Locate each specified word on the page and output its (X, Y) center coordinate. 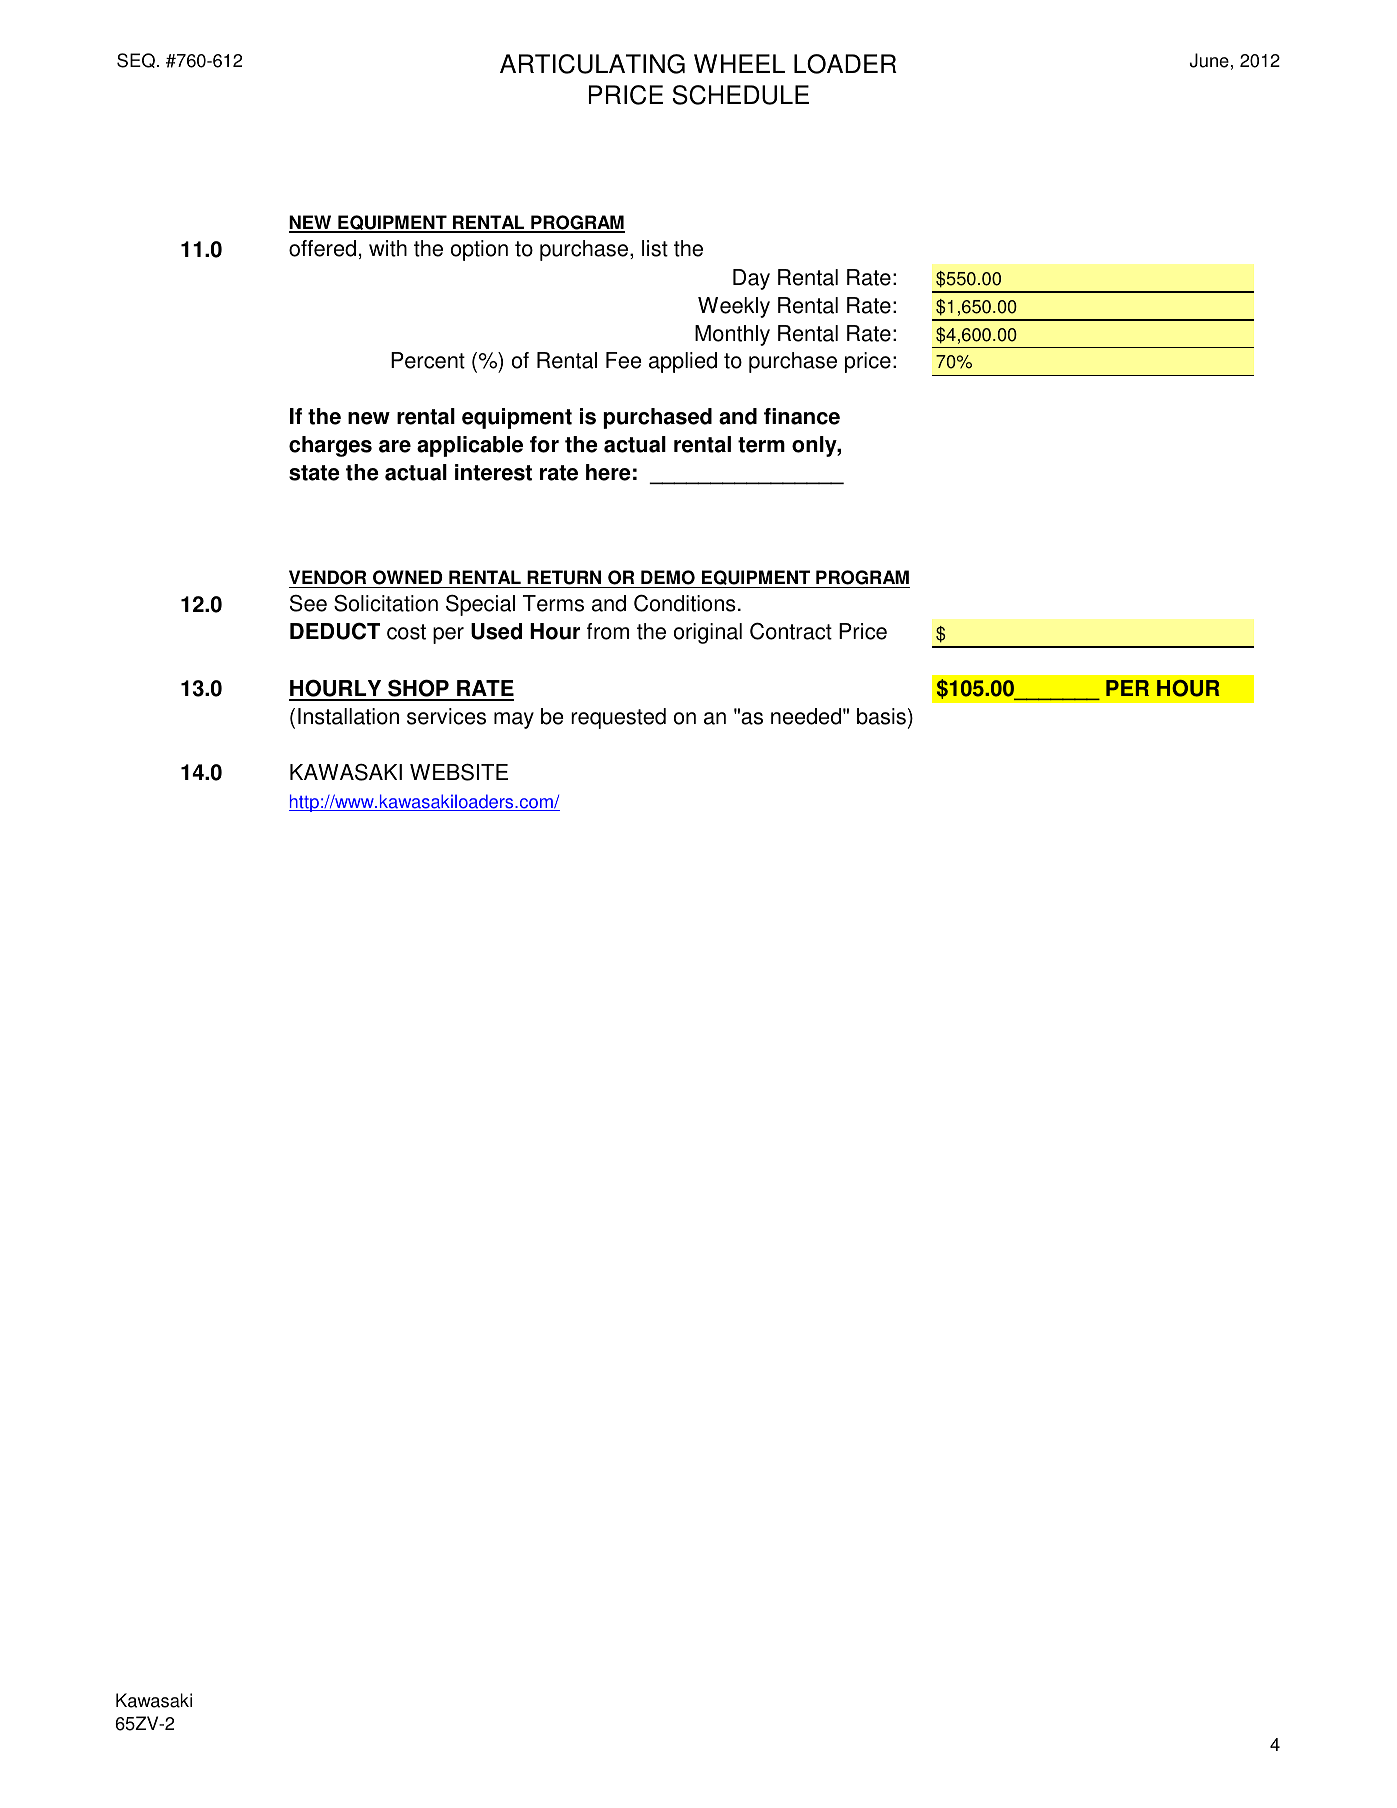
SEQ (136, 60)
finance (802, 416)
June (1209, 60)
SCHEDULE (740, 95)
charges (330, 446)
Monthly (732, 335)
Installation (348, 716)
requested (618, 718)
